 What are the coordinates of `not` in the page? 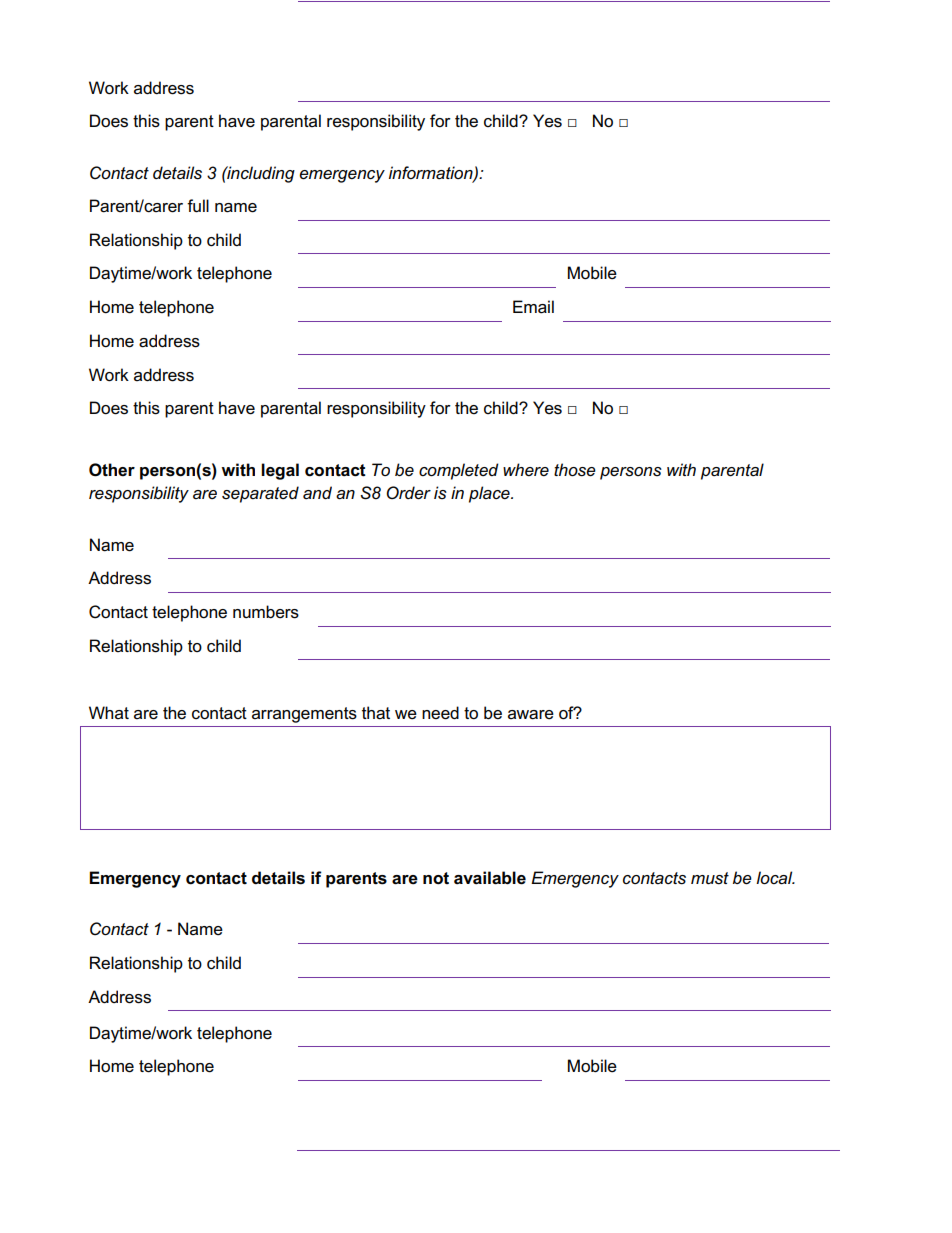 It's located at (436, 878).
